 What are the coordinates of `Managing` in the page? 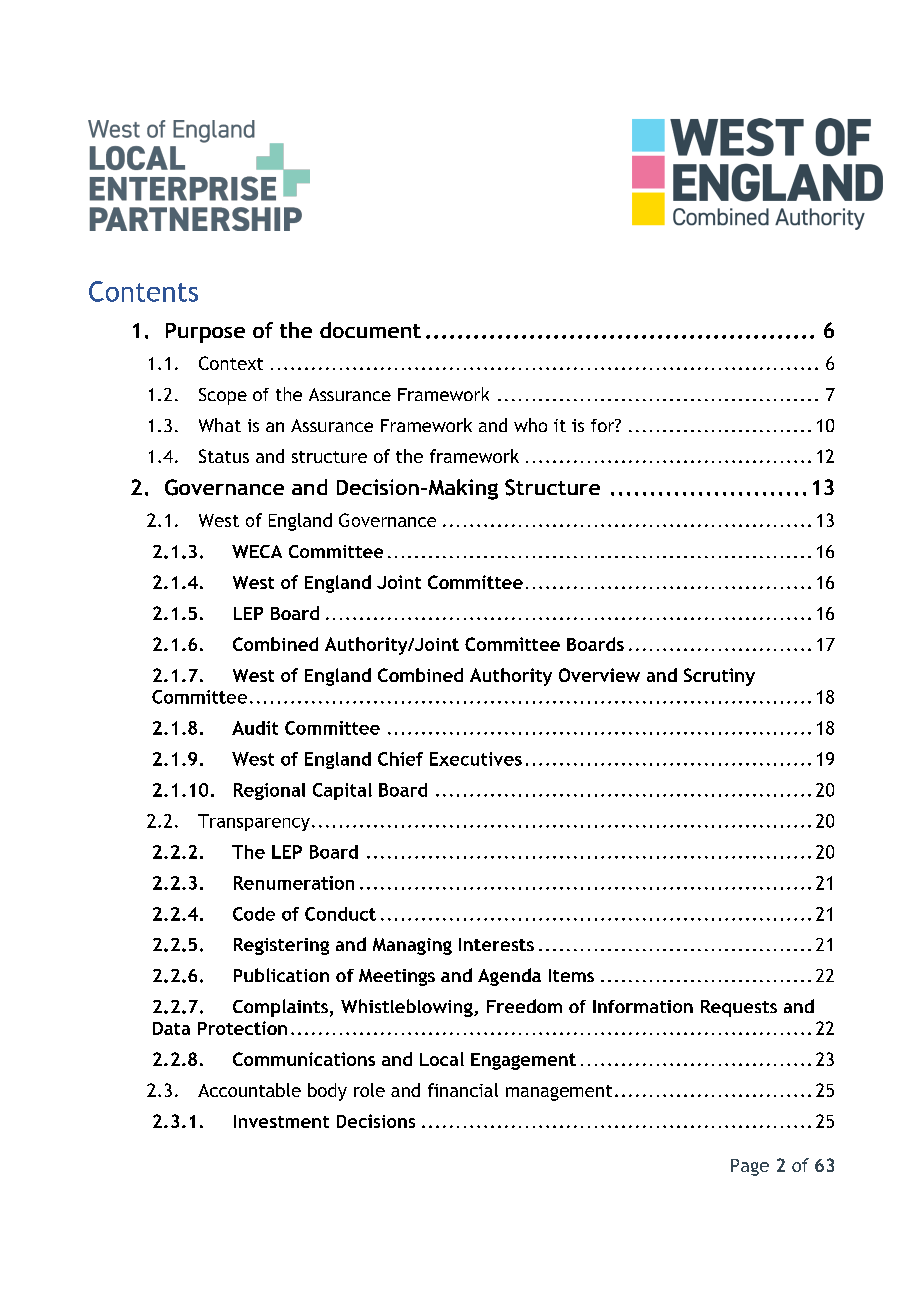 It's located at (412, 946).
